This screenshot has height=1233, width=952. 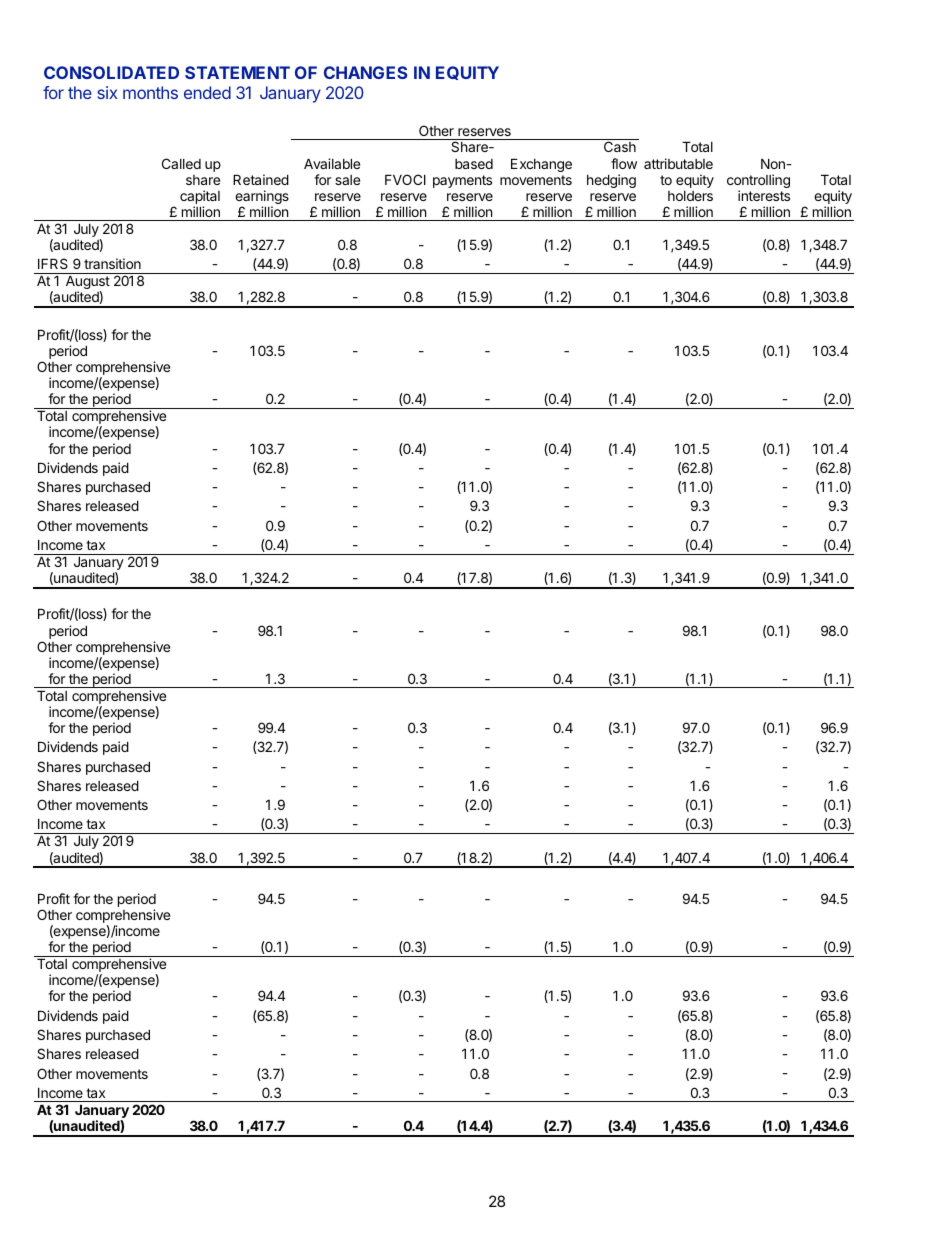 I want to click on STATEMENT, so click(x=237, y=72).
